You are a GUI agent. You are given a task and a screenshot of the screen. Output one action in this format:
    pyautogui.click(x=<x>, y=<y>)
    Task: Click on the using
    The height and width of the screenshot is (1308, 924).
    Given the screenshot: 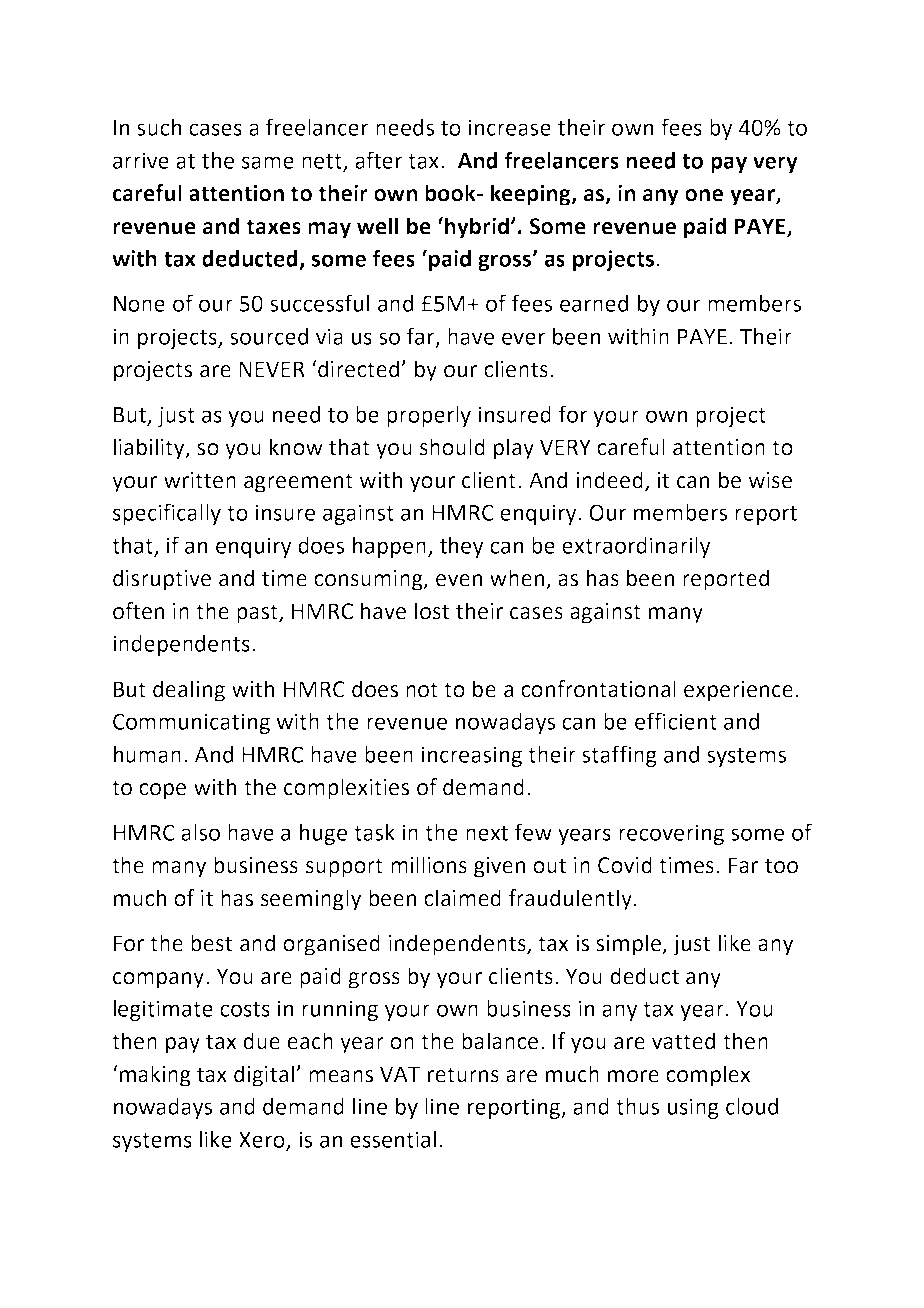 What is the action you would take?
    pyautogui.click(x=693, y=1108)
